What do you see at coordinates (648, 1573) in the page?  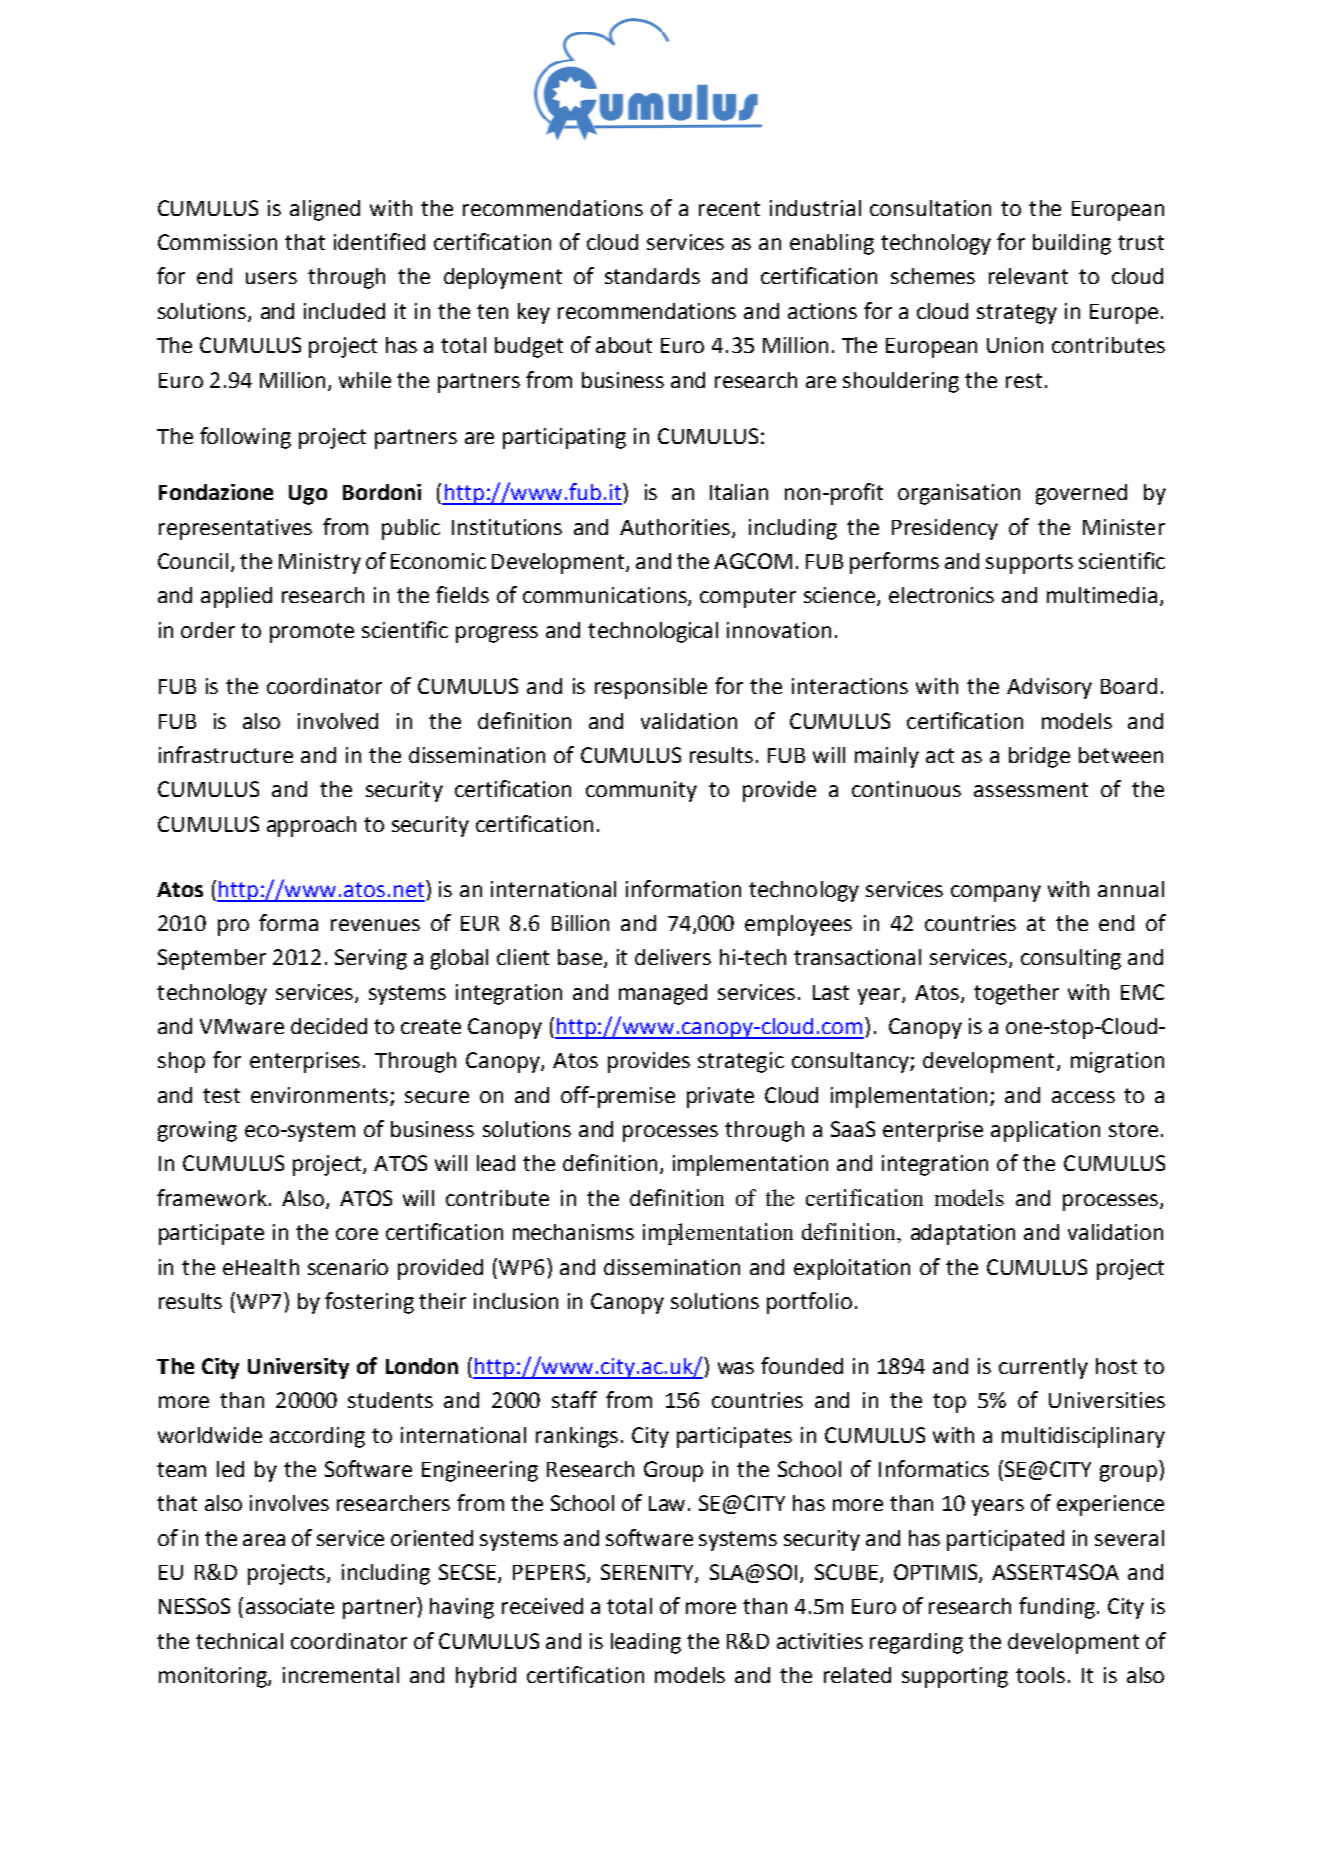 I see `SERENITY` at bounding box center [648, 1573].
